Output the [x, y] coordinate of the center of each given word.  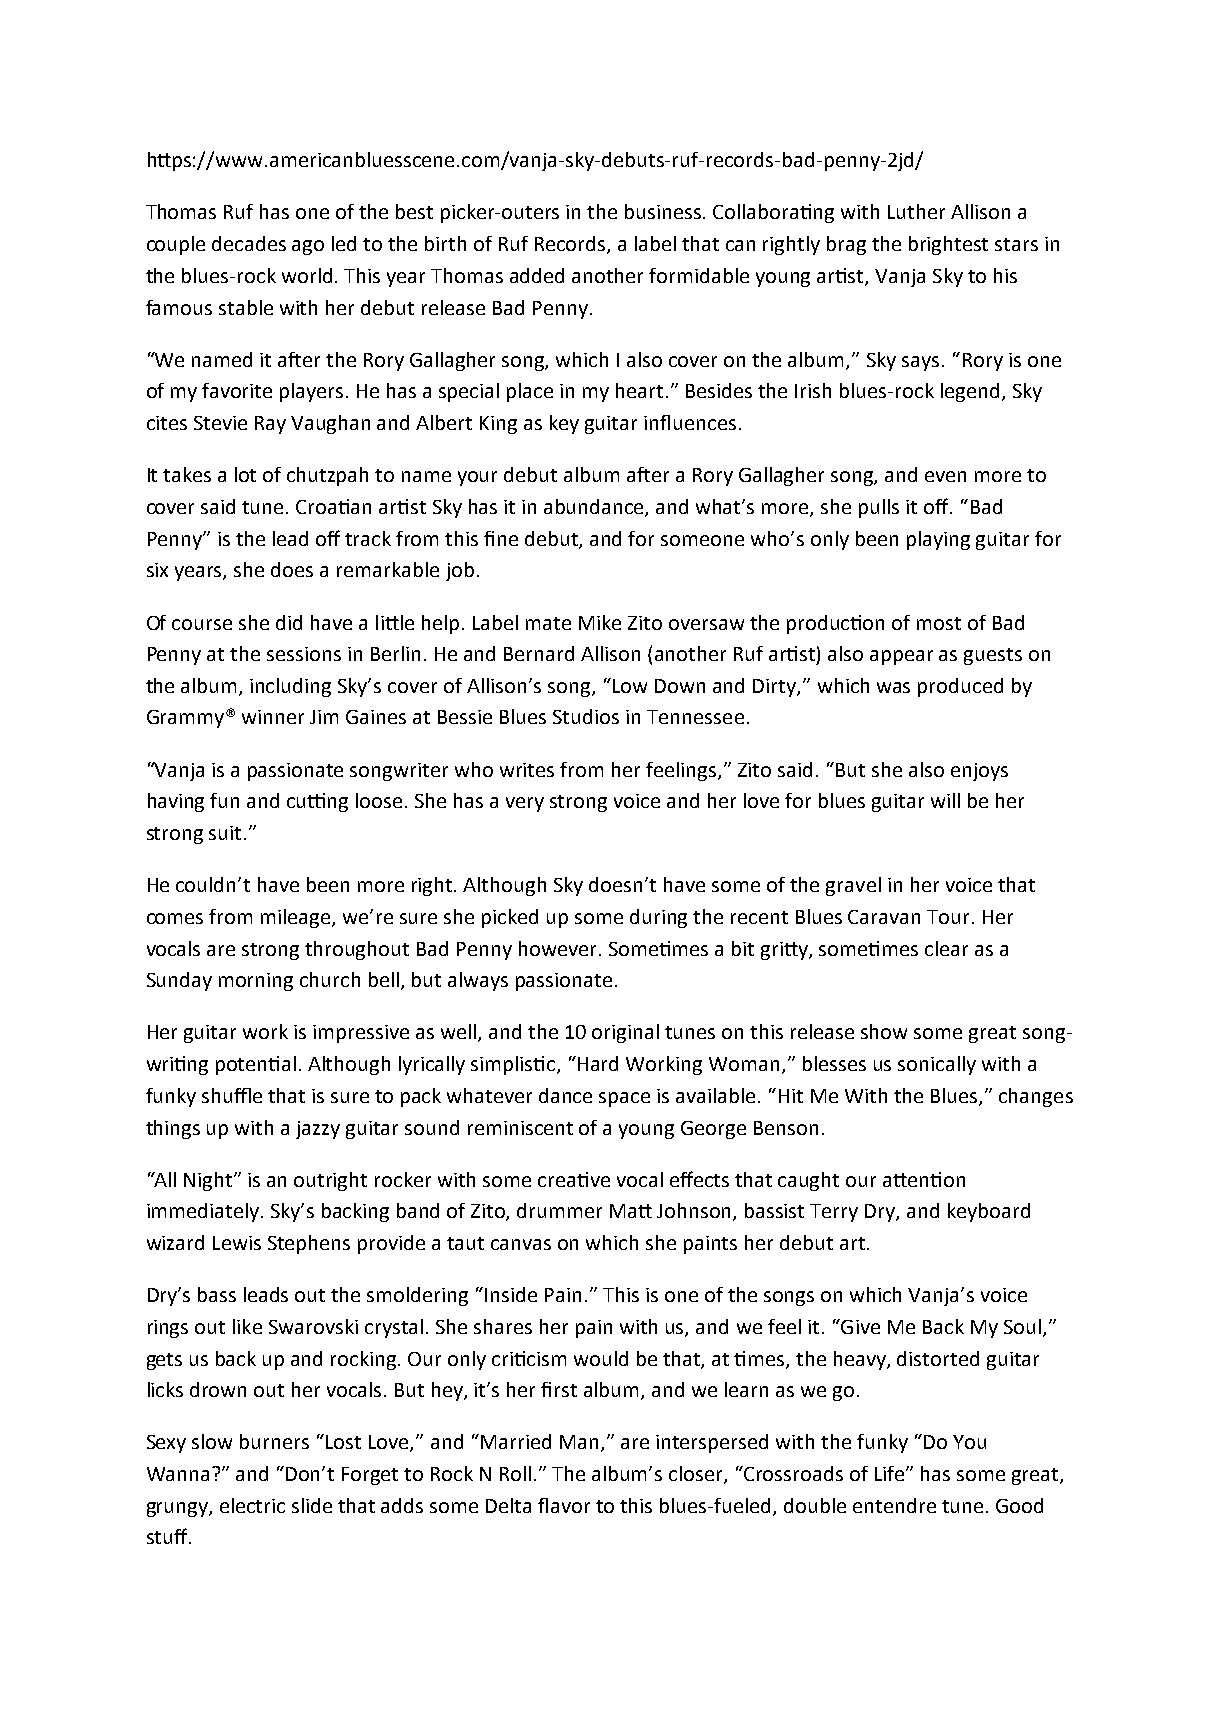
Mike [600, 622]
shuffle [232, 1095]
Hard [598, 1063]
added [537, 275]
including [290, 687]
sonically [937, 1065]
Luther [916, 211]
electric [252, 1505]
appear [901, 657]
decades [249, 243]
